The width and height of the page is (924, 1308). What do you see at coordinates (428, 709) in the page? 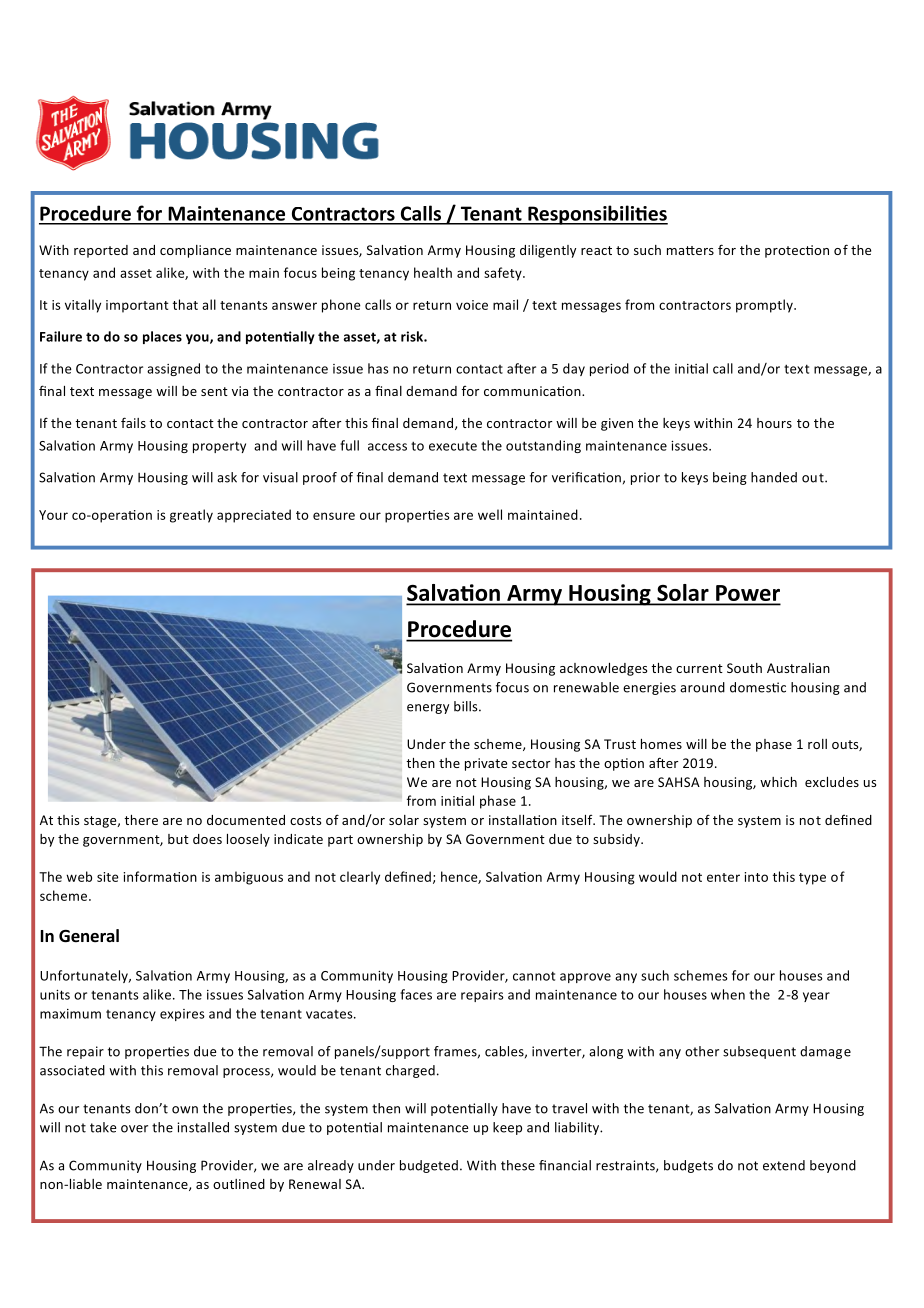
I see `energy` at bounding box center [428, 709].
